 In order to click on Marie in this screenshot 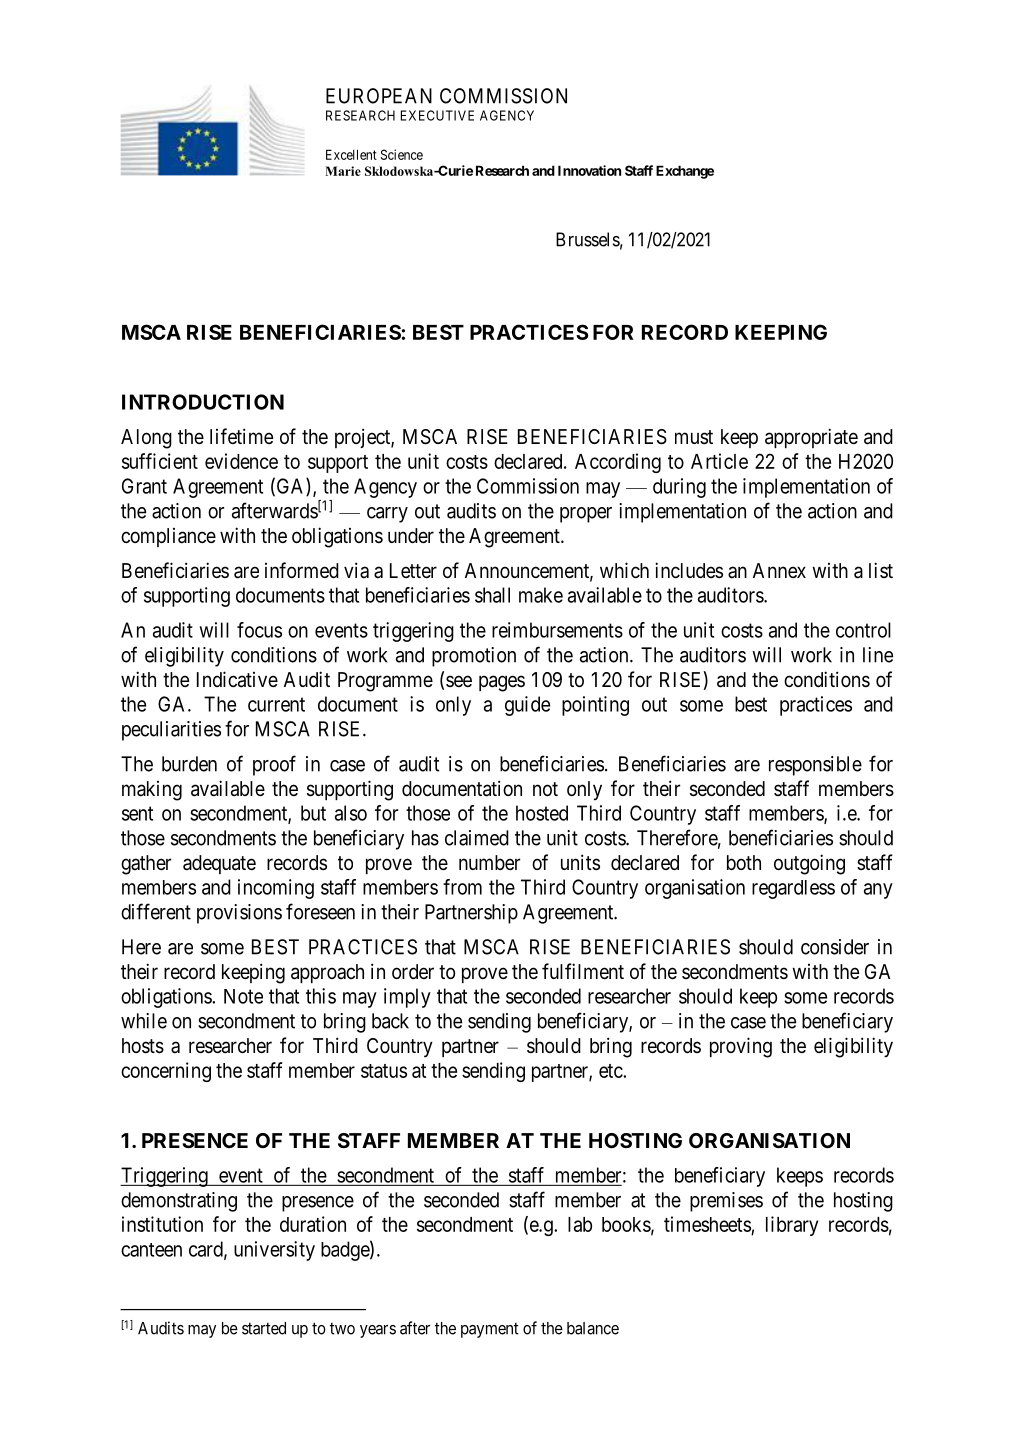, I will do `click(343, 171)`.
